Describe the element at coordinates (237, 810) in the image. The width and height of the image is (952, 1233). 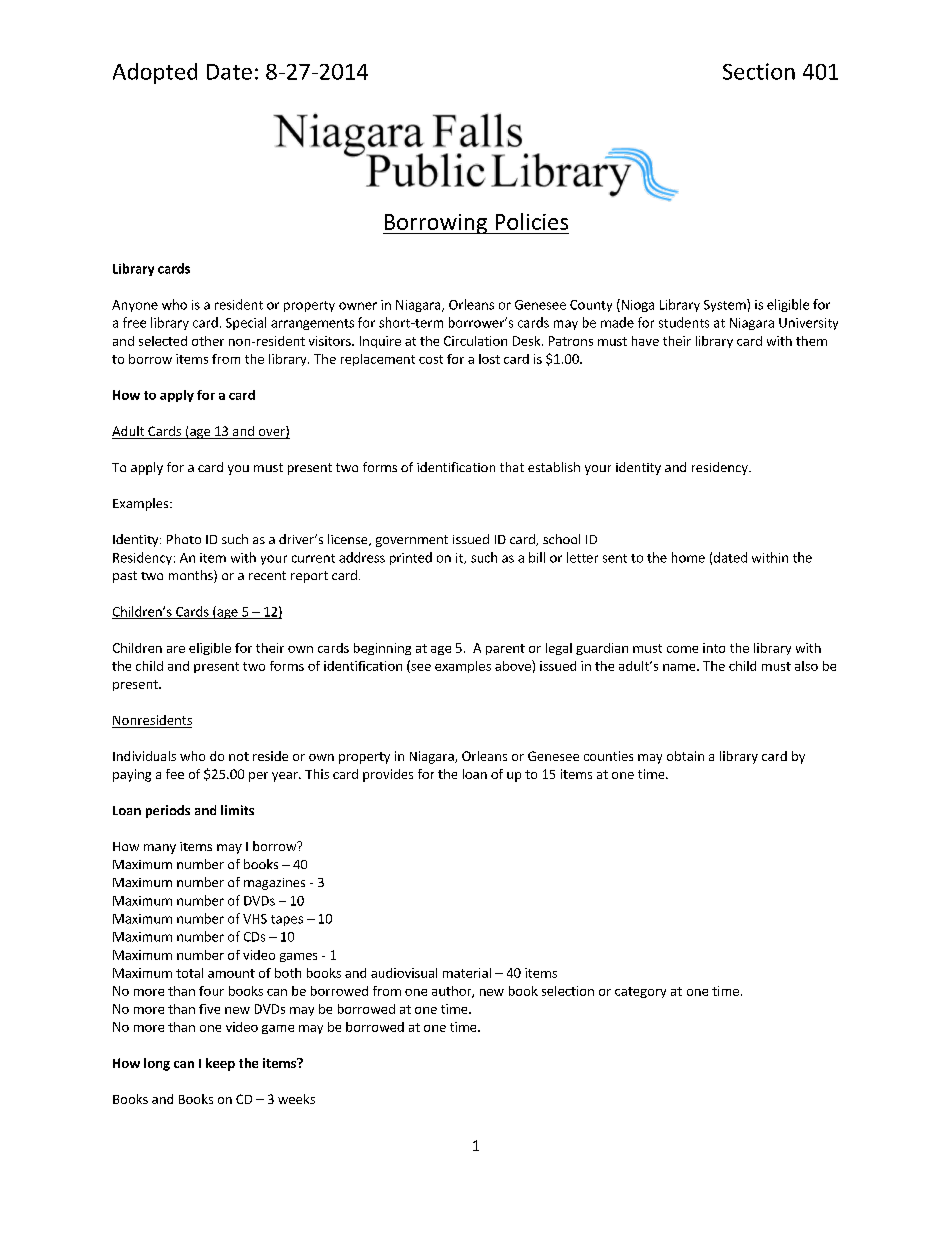
I see `limits` at that location.
